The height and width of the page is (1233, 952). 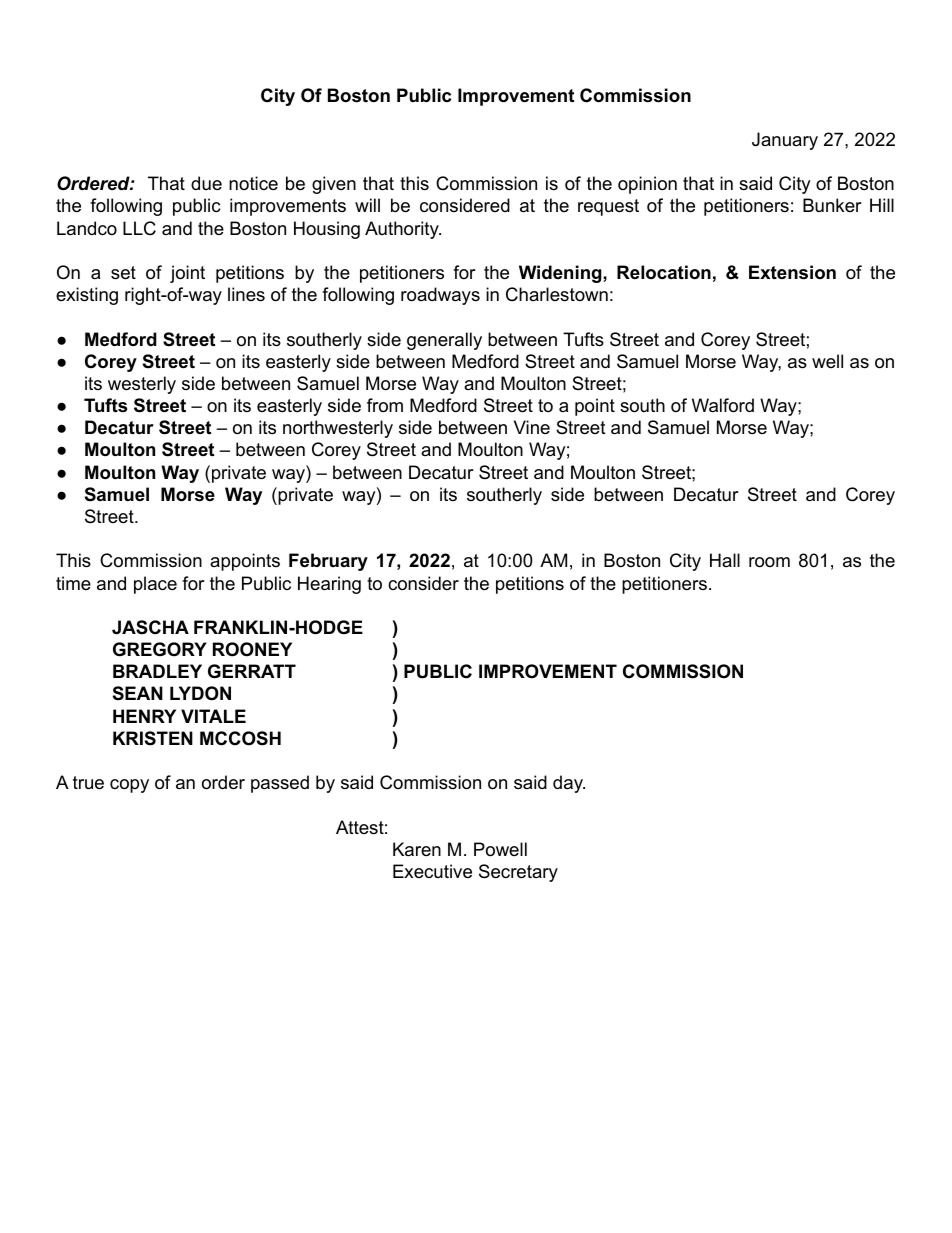 I want to click on copy, so click(x=129, y=786).
